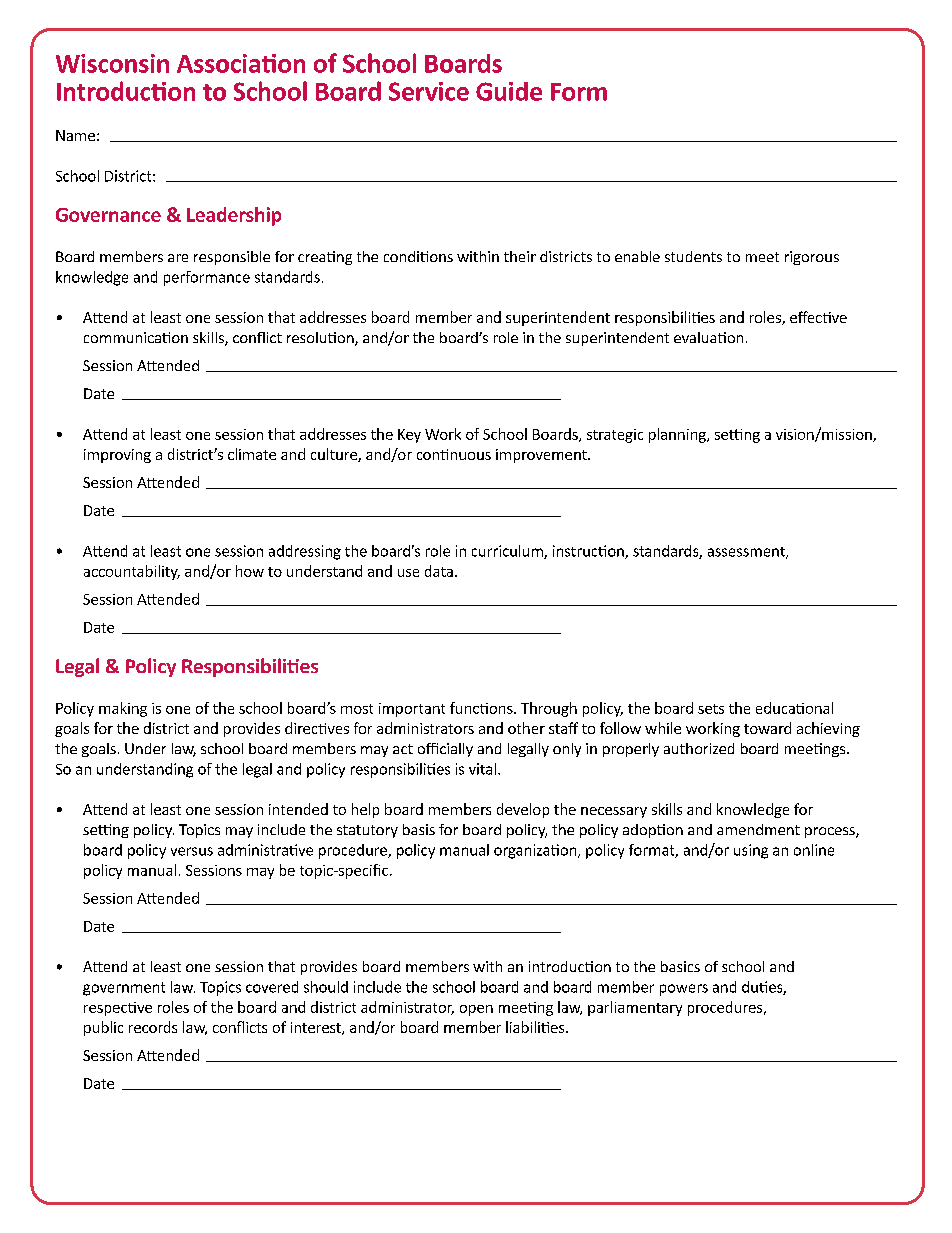 This screenshot has width=952, height=1233. What do you see at coordinates (684, 990) in the screenshot?
I see `powers` at bounding box center [684, 990].
